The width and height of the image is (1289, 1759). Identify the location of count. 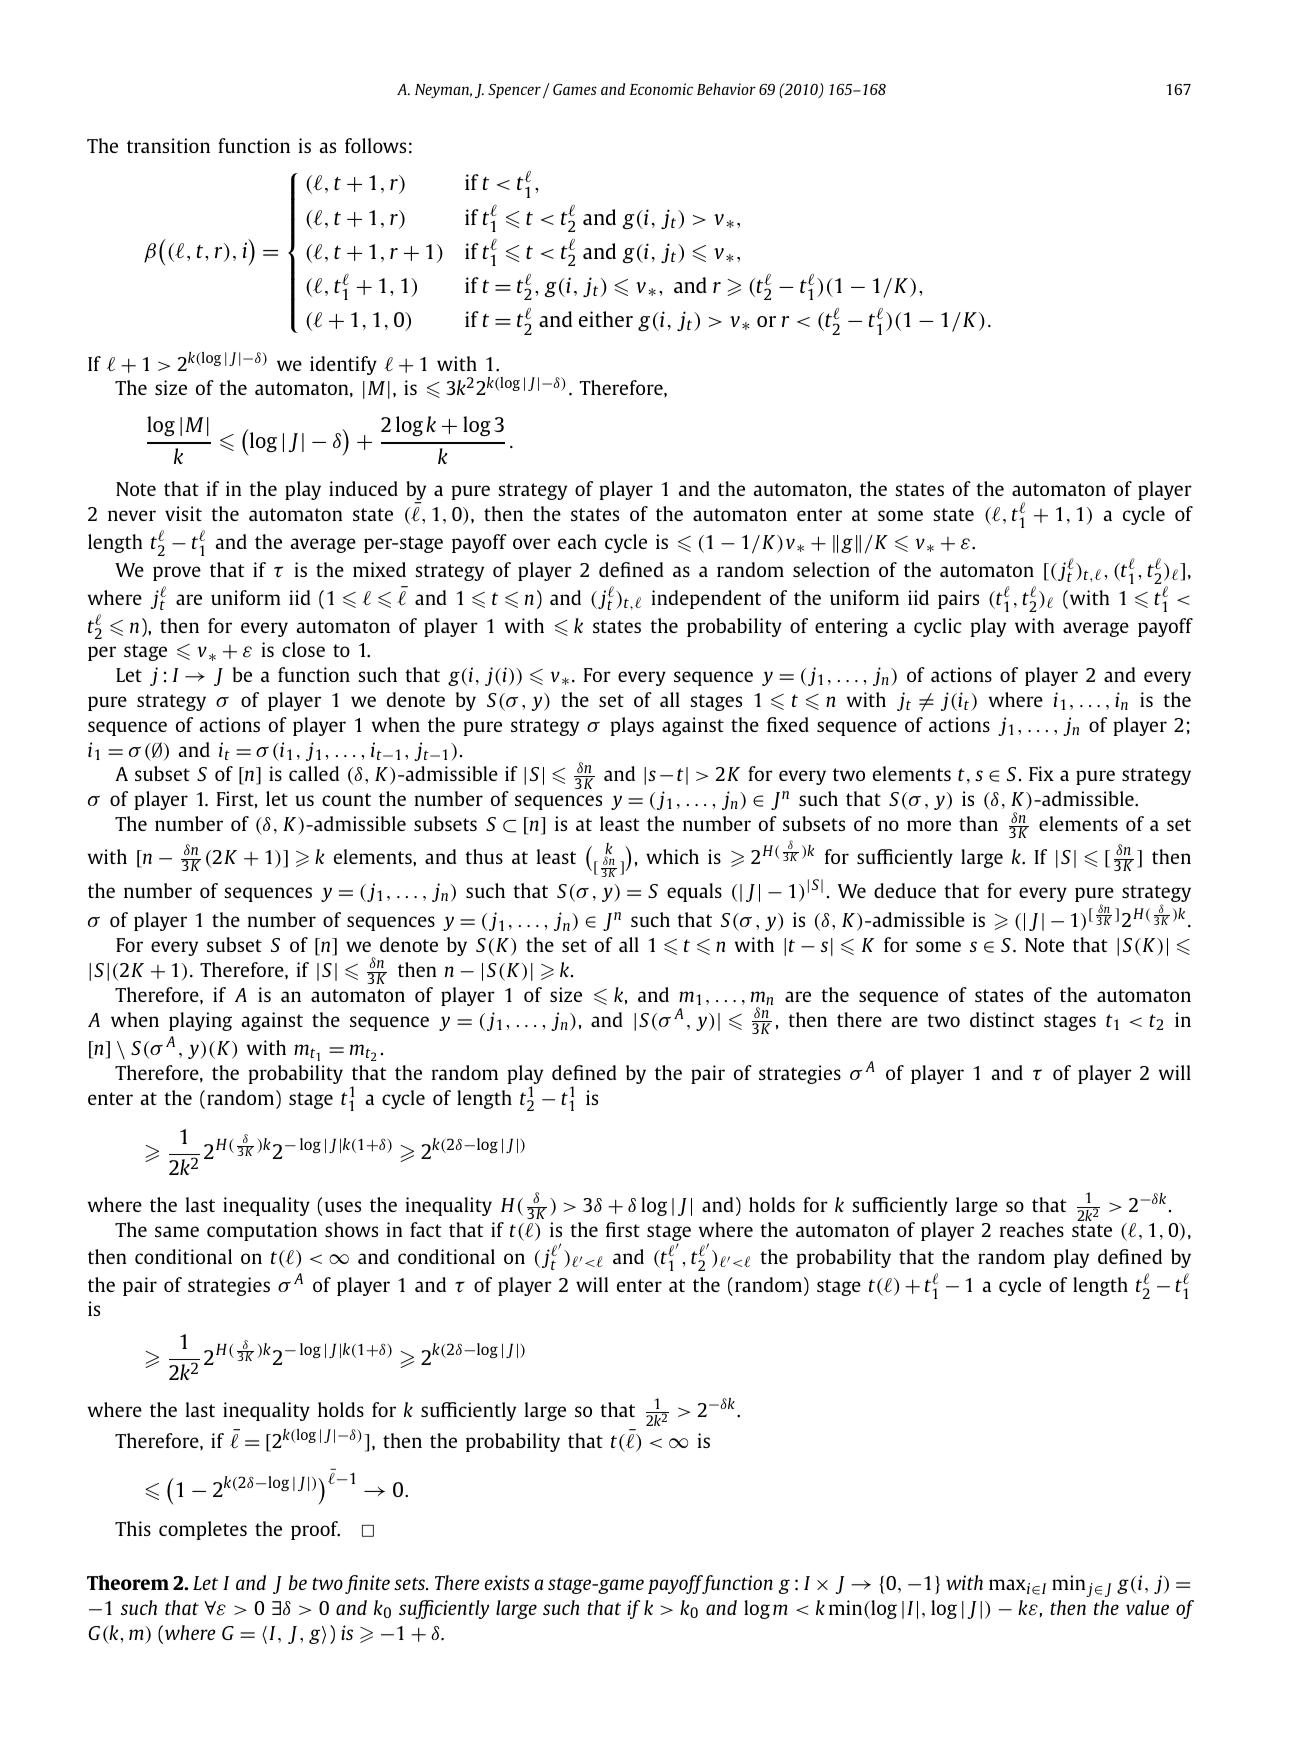
(346, 799).
